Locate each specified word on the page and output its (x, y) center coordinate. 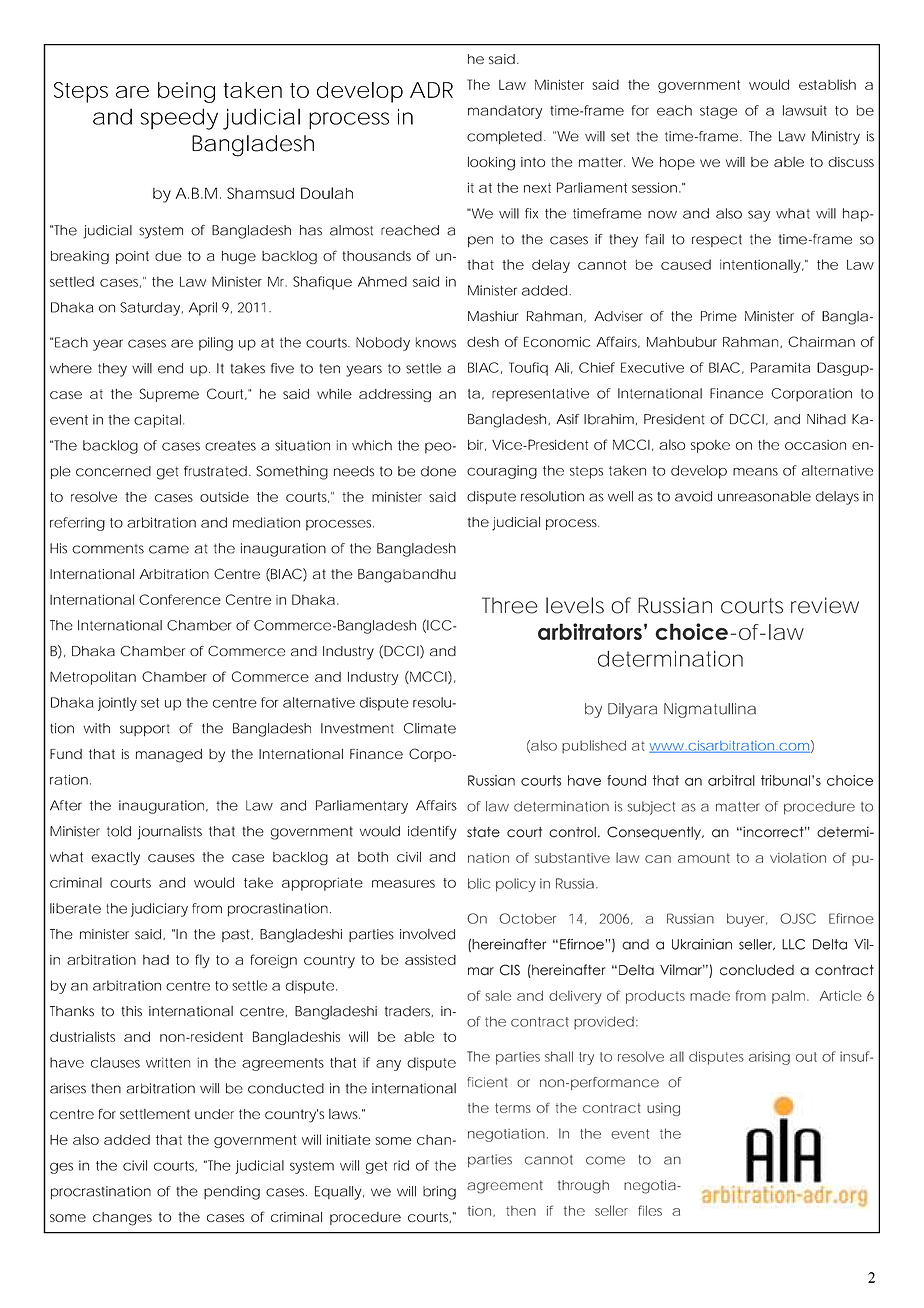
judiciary (159, 910)
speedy (179, 119)
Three (510, 605)
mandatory (505, 112)
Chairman (821, 341)
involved (427, 934)
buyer (747, 920)
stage (718, 112)
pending (232, 1193)
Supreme (169, 395)
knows (436, 342)
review (825, 605)
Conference (180, 599)
